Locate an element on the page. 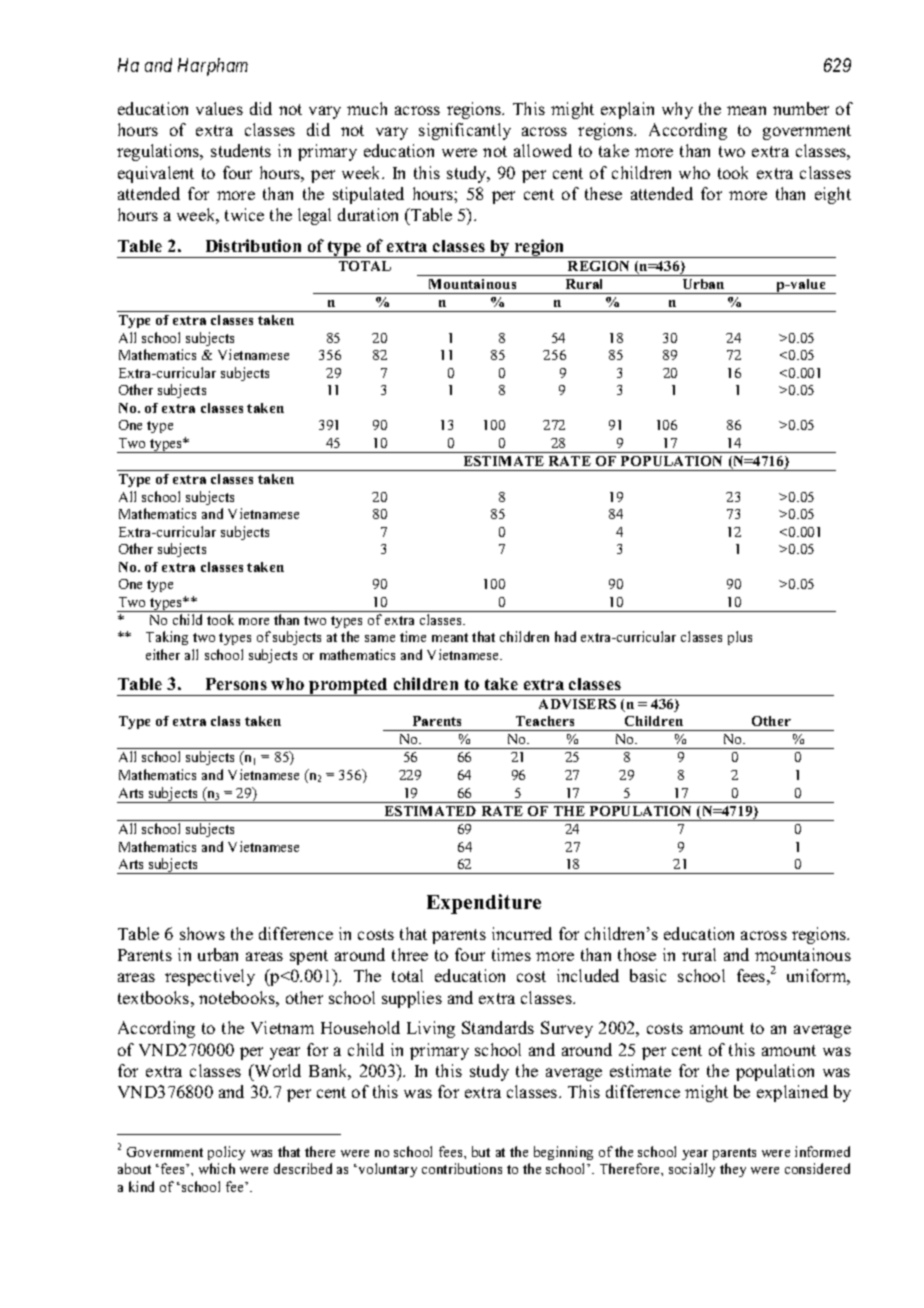 The width and height of the document is (924, 1308). policy is located at coordinates (226, 1153).
